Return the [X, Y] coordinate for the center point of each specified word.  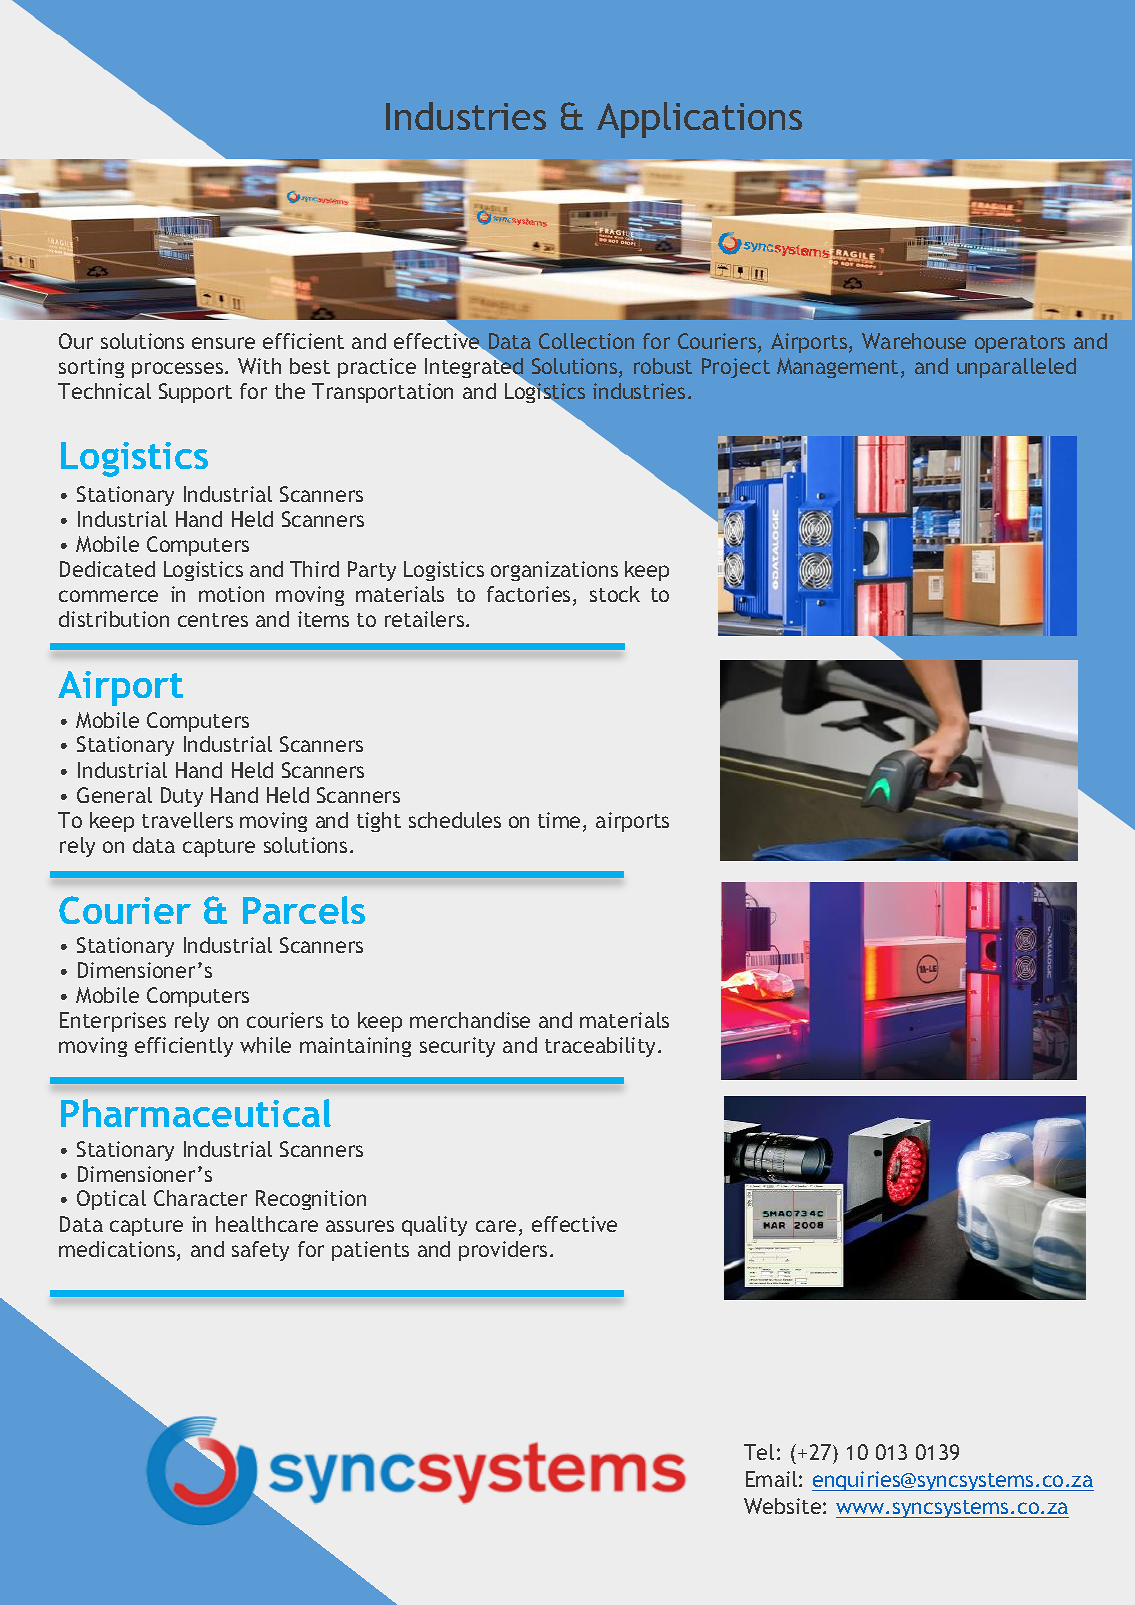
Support [195, 393]
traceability [602, 1047]
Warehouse [914, 341]
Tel [759, 1452]
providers [503, 1251]
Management [837, 368]
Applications [699, 120]
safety [260, 1251]
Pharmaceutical [196, 1113]
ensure [223, 343]
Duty [182, 797]
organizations [554, 571]
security [457, 1047]
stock [615, 594]
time [559, 820]
